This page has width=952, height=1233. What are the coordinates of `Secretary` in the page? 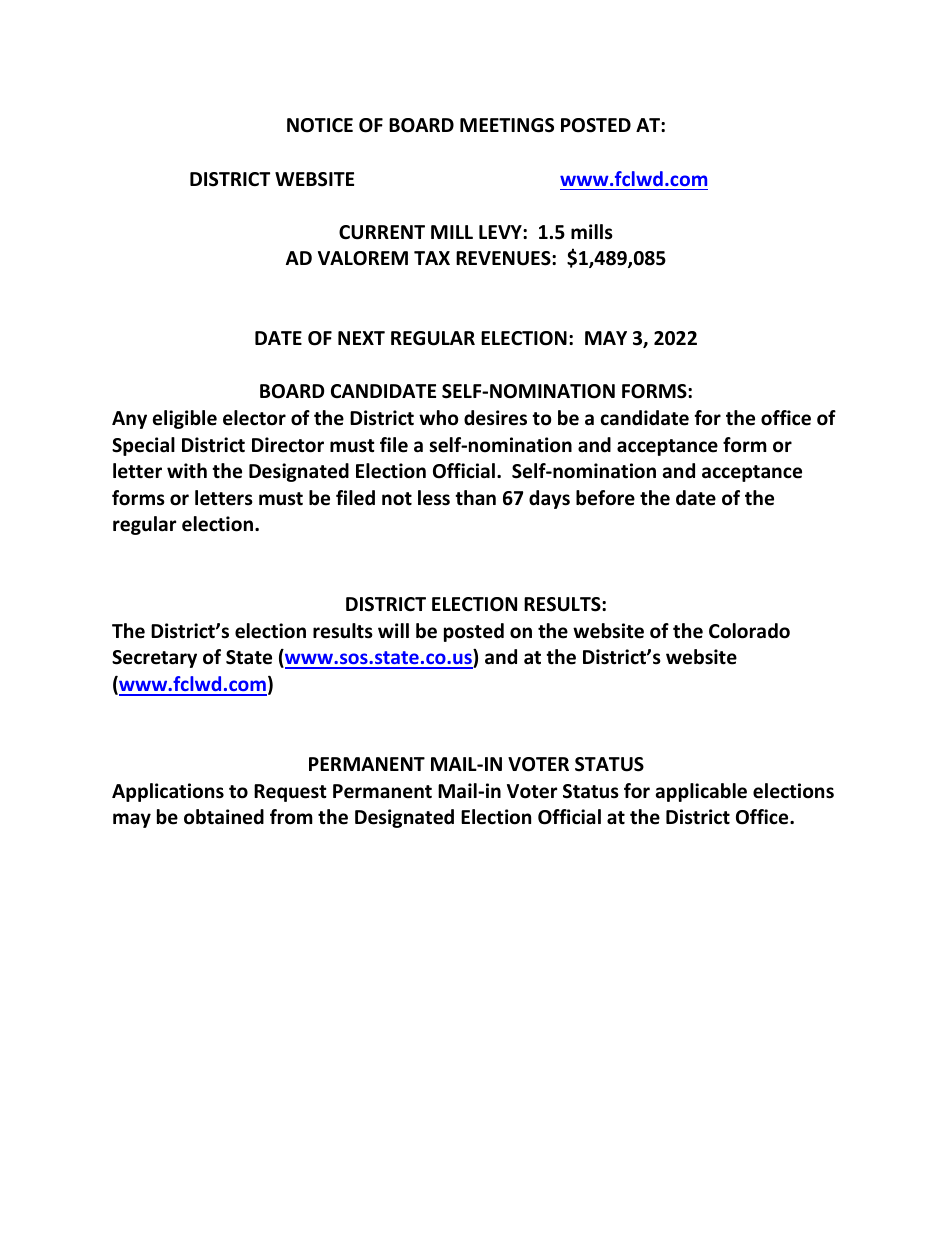 It's located at (154, 659).
